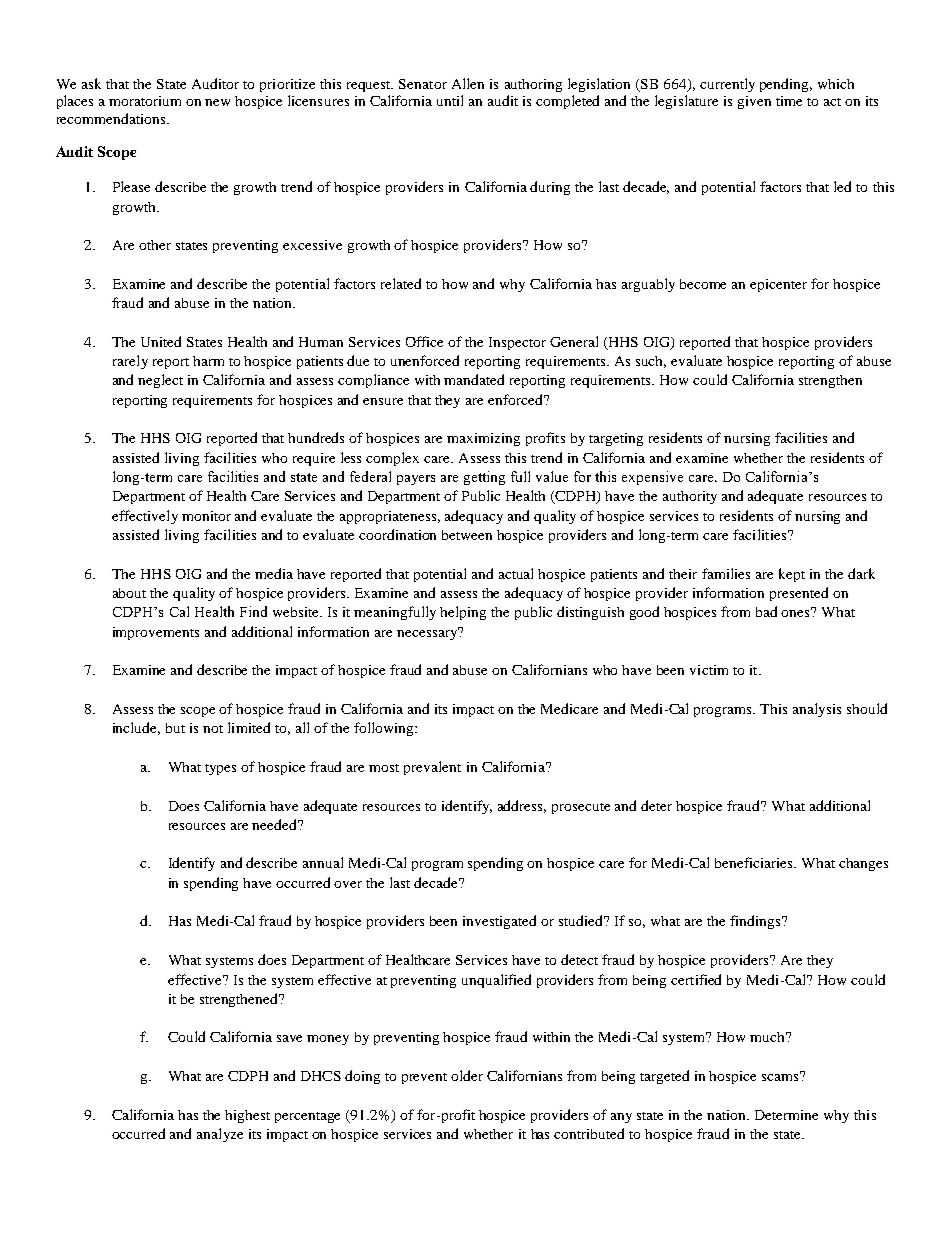 Image resolution: width=952 pixels, height=1233 pixels. Describe the element at coordinates (145, 101) in the page. I see `moratorium` at that location.
